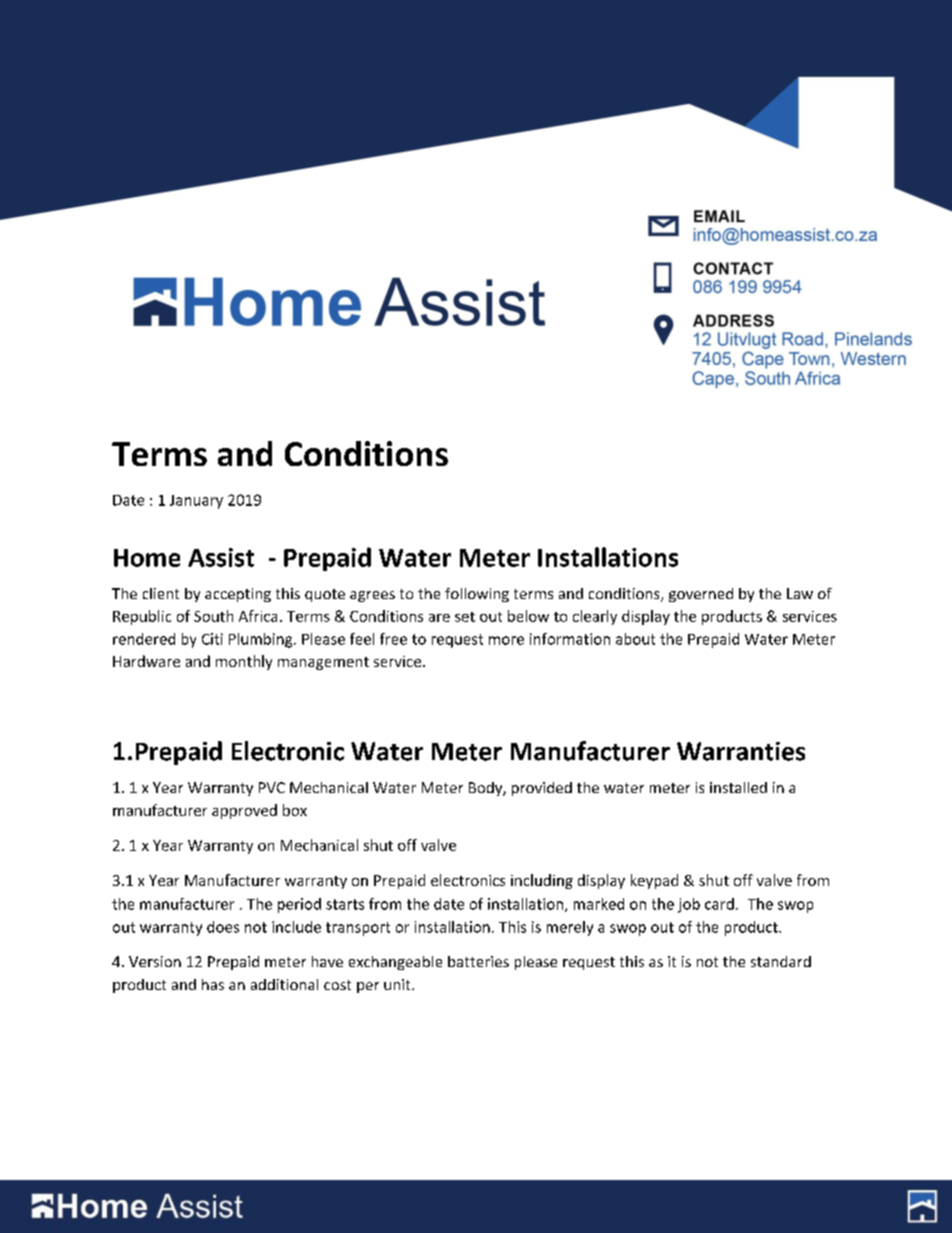  What do you see at coordinates (478, 961) in the screenshot?
I see `batteries` at bounding box center [478, 961].
